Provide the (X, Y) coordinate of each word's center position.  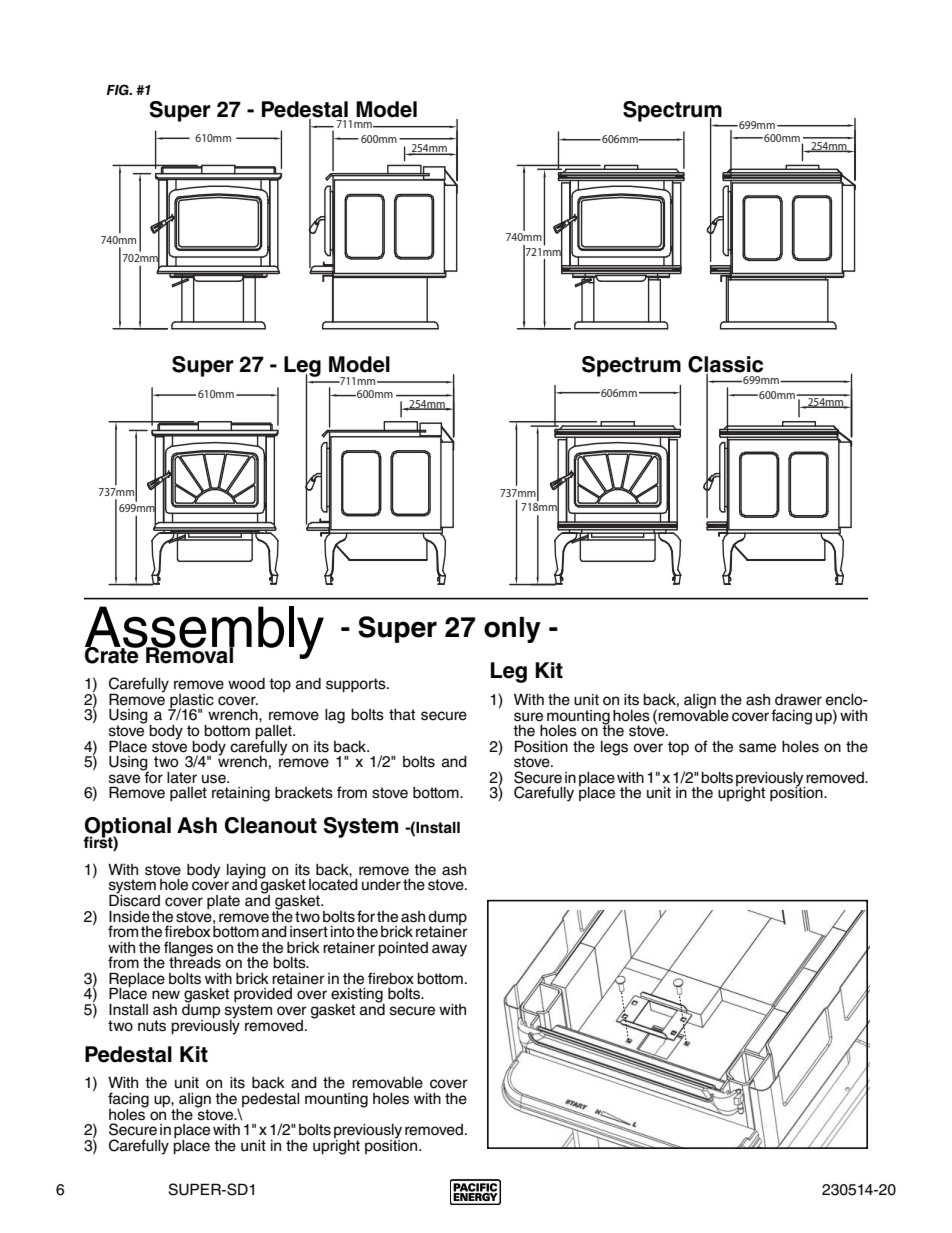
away (449, 950)
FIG (118, 90)
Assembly (204, 633)
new (166, 995)
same (757, 748)
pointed (403, 949)
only (512, 630)
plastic (191, 702)
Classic (725, 365)
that (402, 715)
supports (357, 685)
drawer (798, 700)
